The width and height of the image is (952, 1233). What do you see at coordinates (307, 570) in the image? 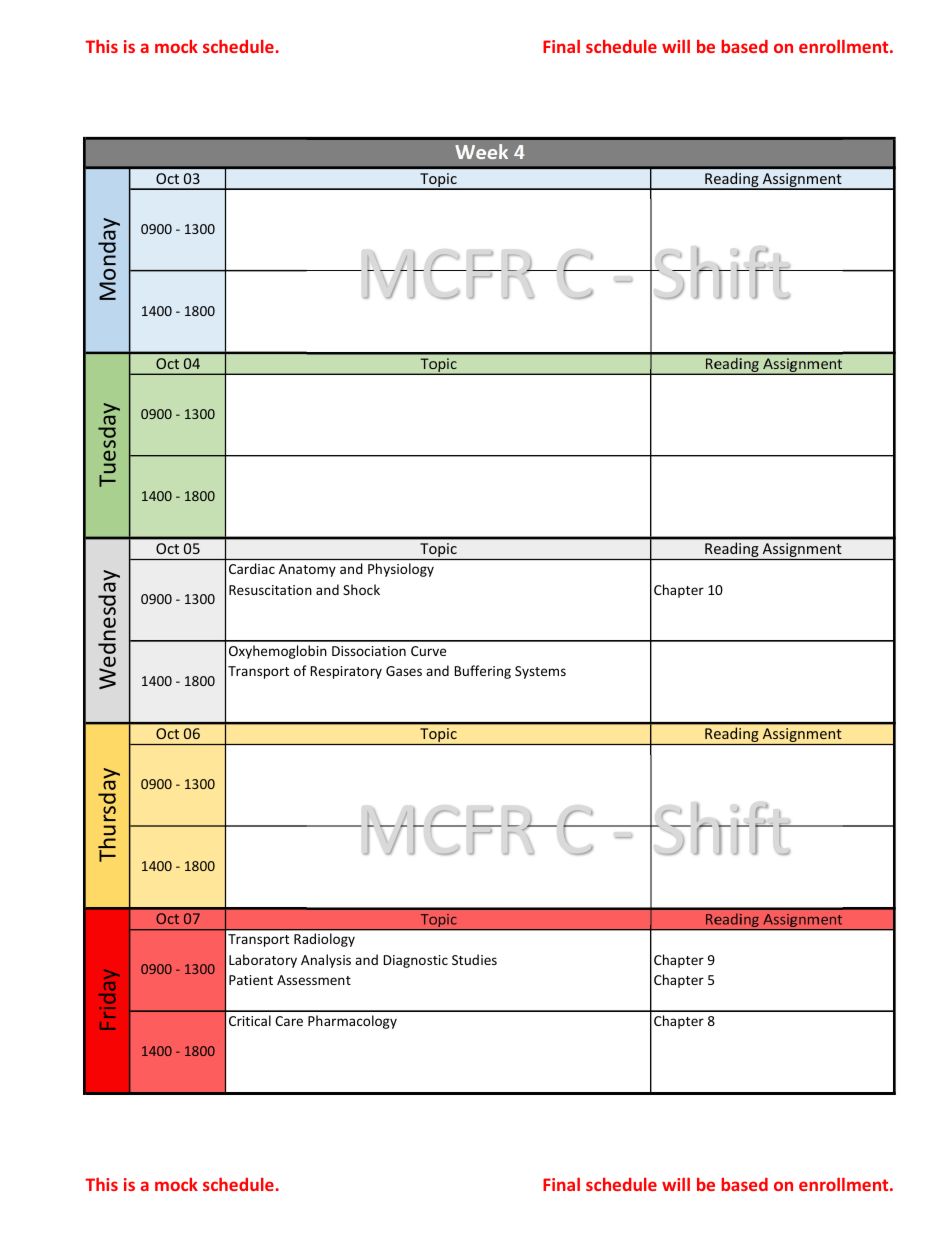
I see `Anatomy` at bounding box center [307, 570].
